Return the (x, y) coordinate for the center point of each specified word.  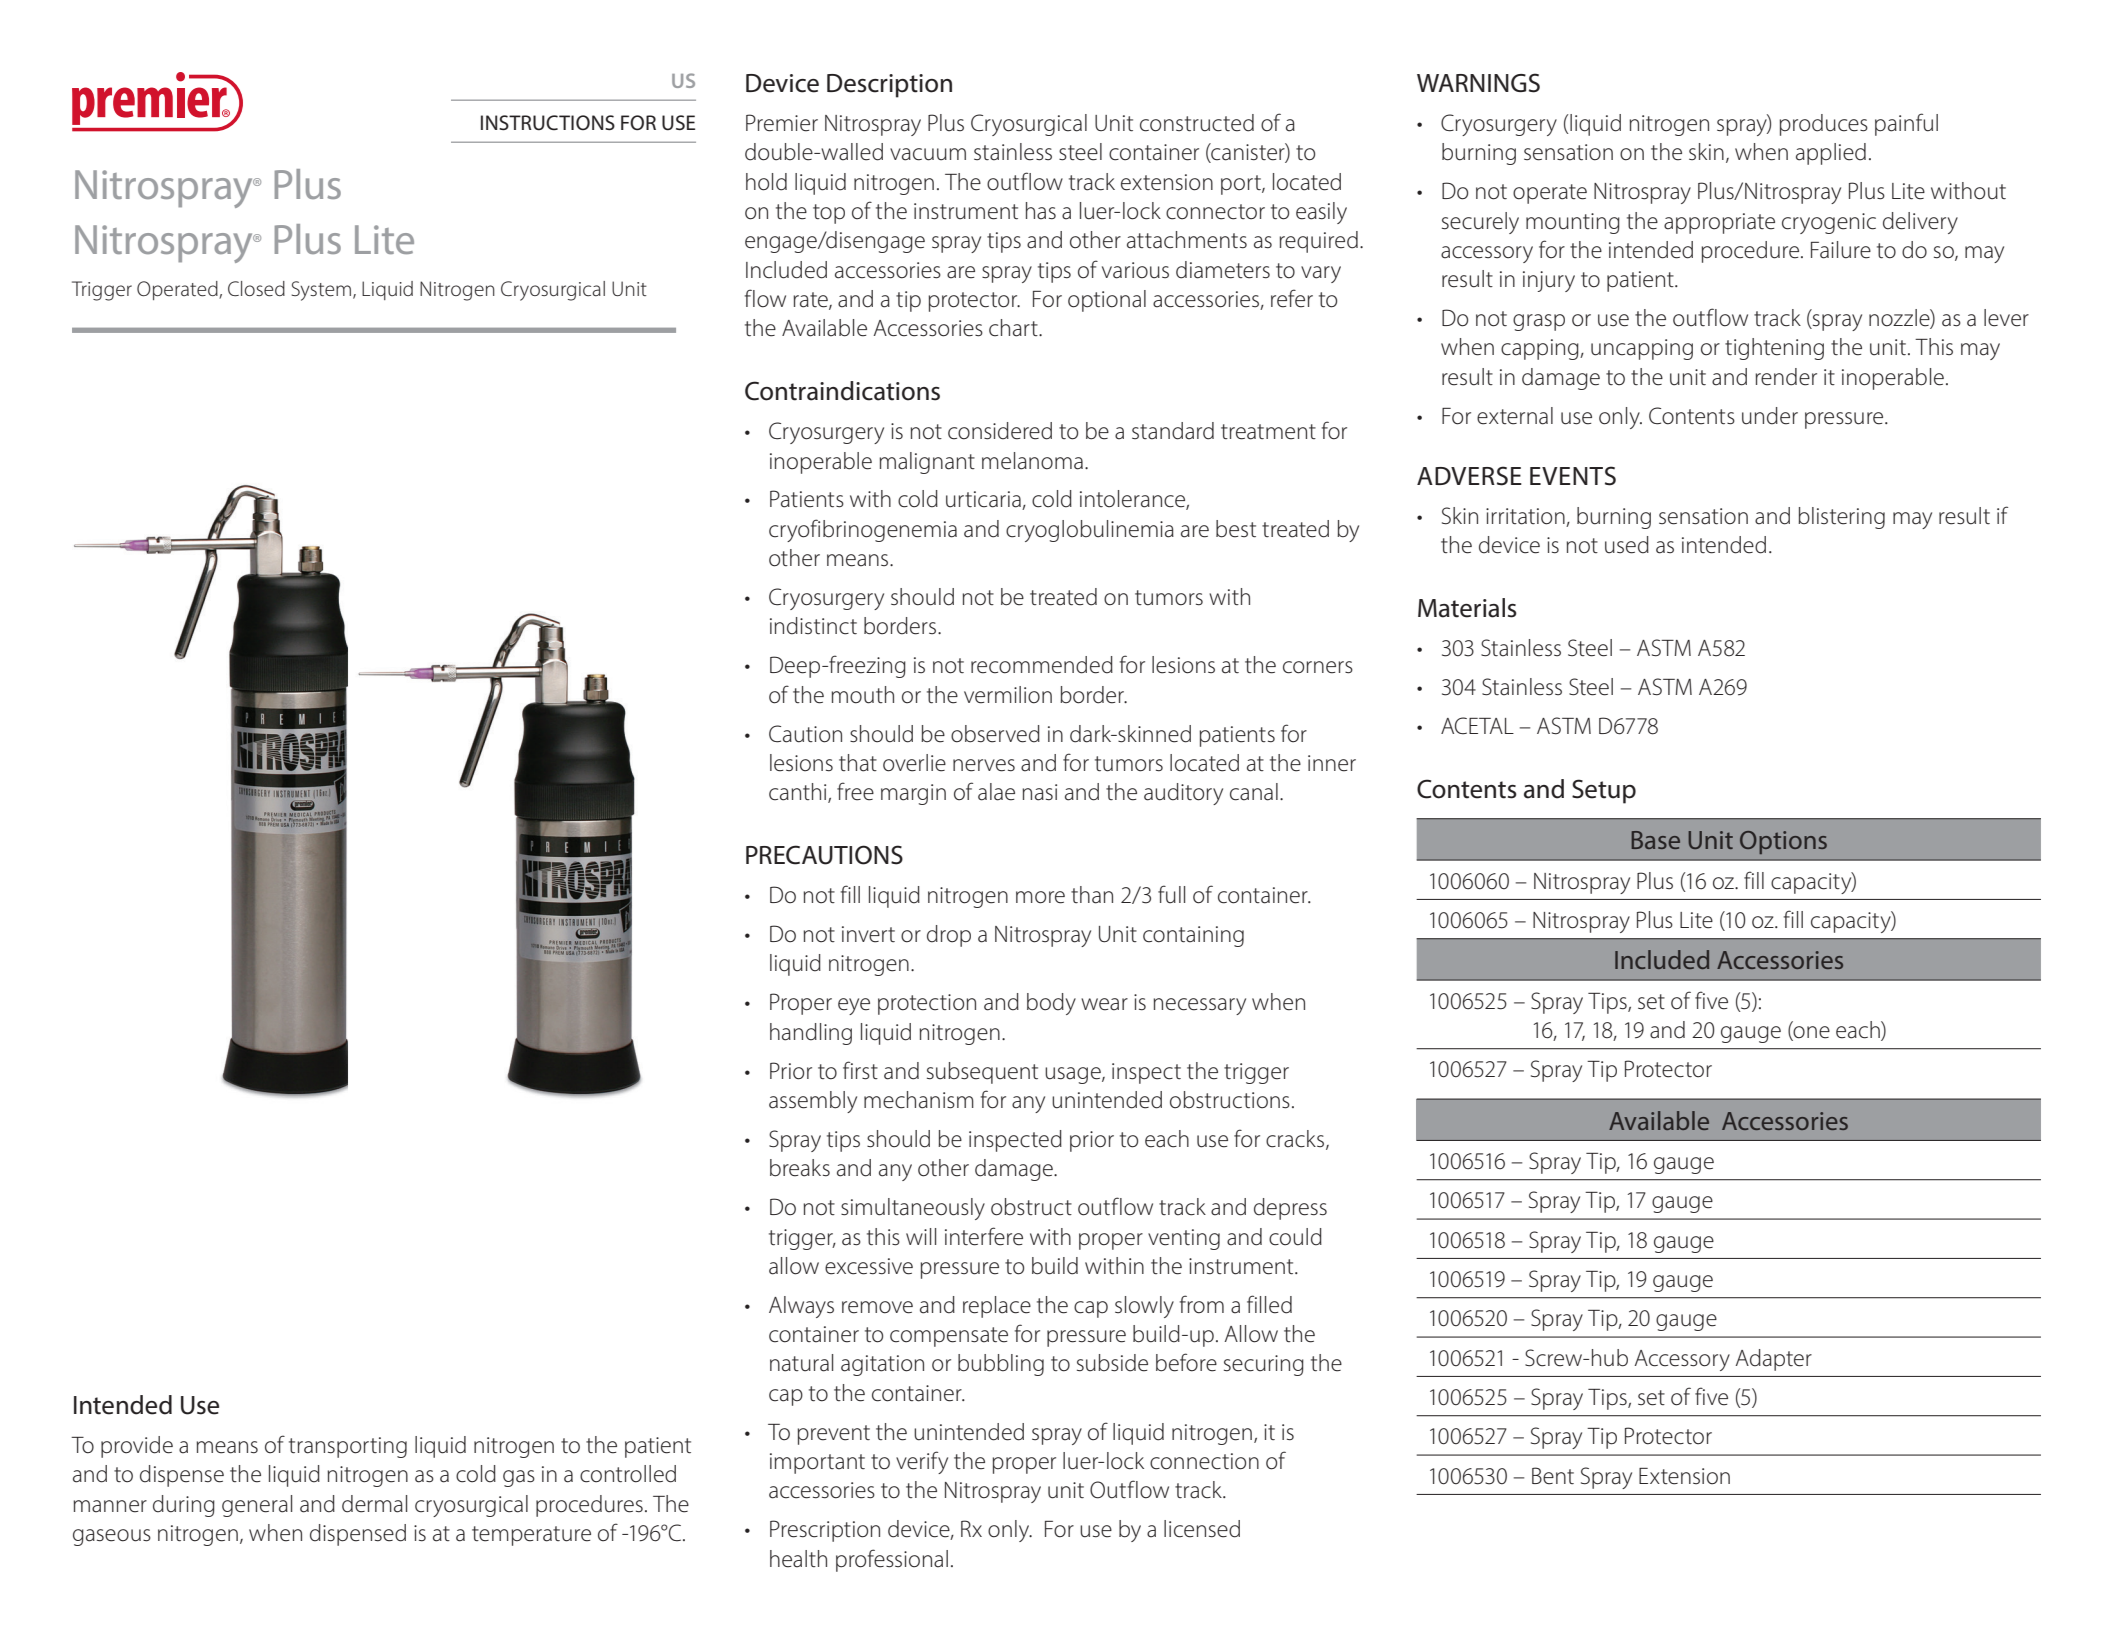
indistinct (813, 626)
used (1627, 545)
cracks (1296, 1140)
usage (1074, 1075)
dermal (374, 1504)
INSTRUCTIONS (548, 123)
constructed (1197, 123)
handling (811, 1034)
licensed (1202, 1529)
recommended (1042, 665)
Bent (1553, 1476)
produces (1823, 125)
